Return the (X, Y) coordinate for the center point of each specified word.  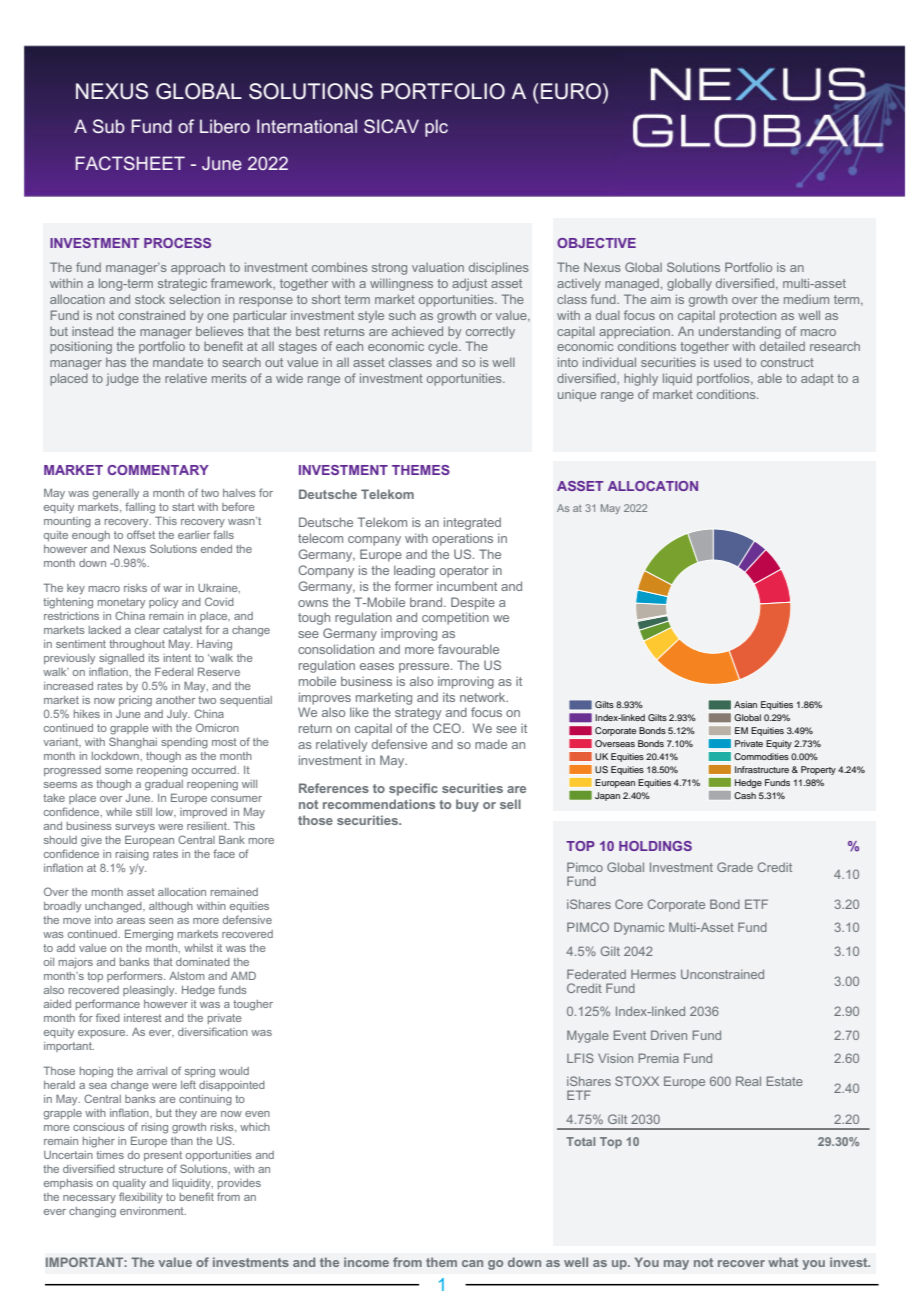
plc (436, 128)
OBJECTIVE (596, 243)
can (472, 1263)
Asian (745, 704)
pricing (135, 701)
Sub (109, 126)
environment (153, 1211)
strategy (418, 714)
